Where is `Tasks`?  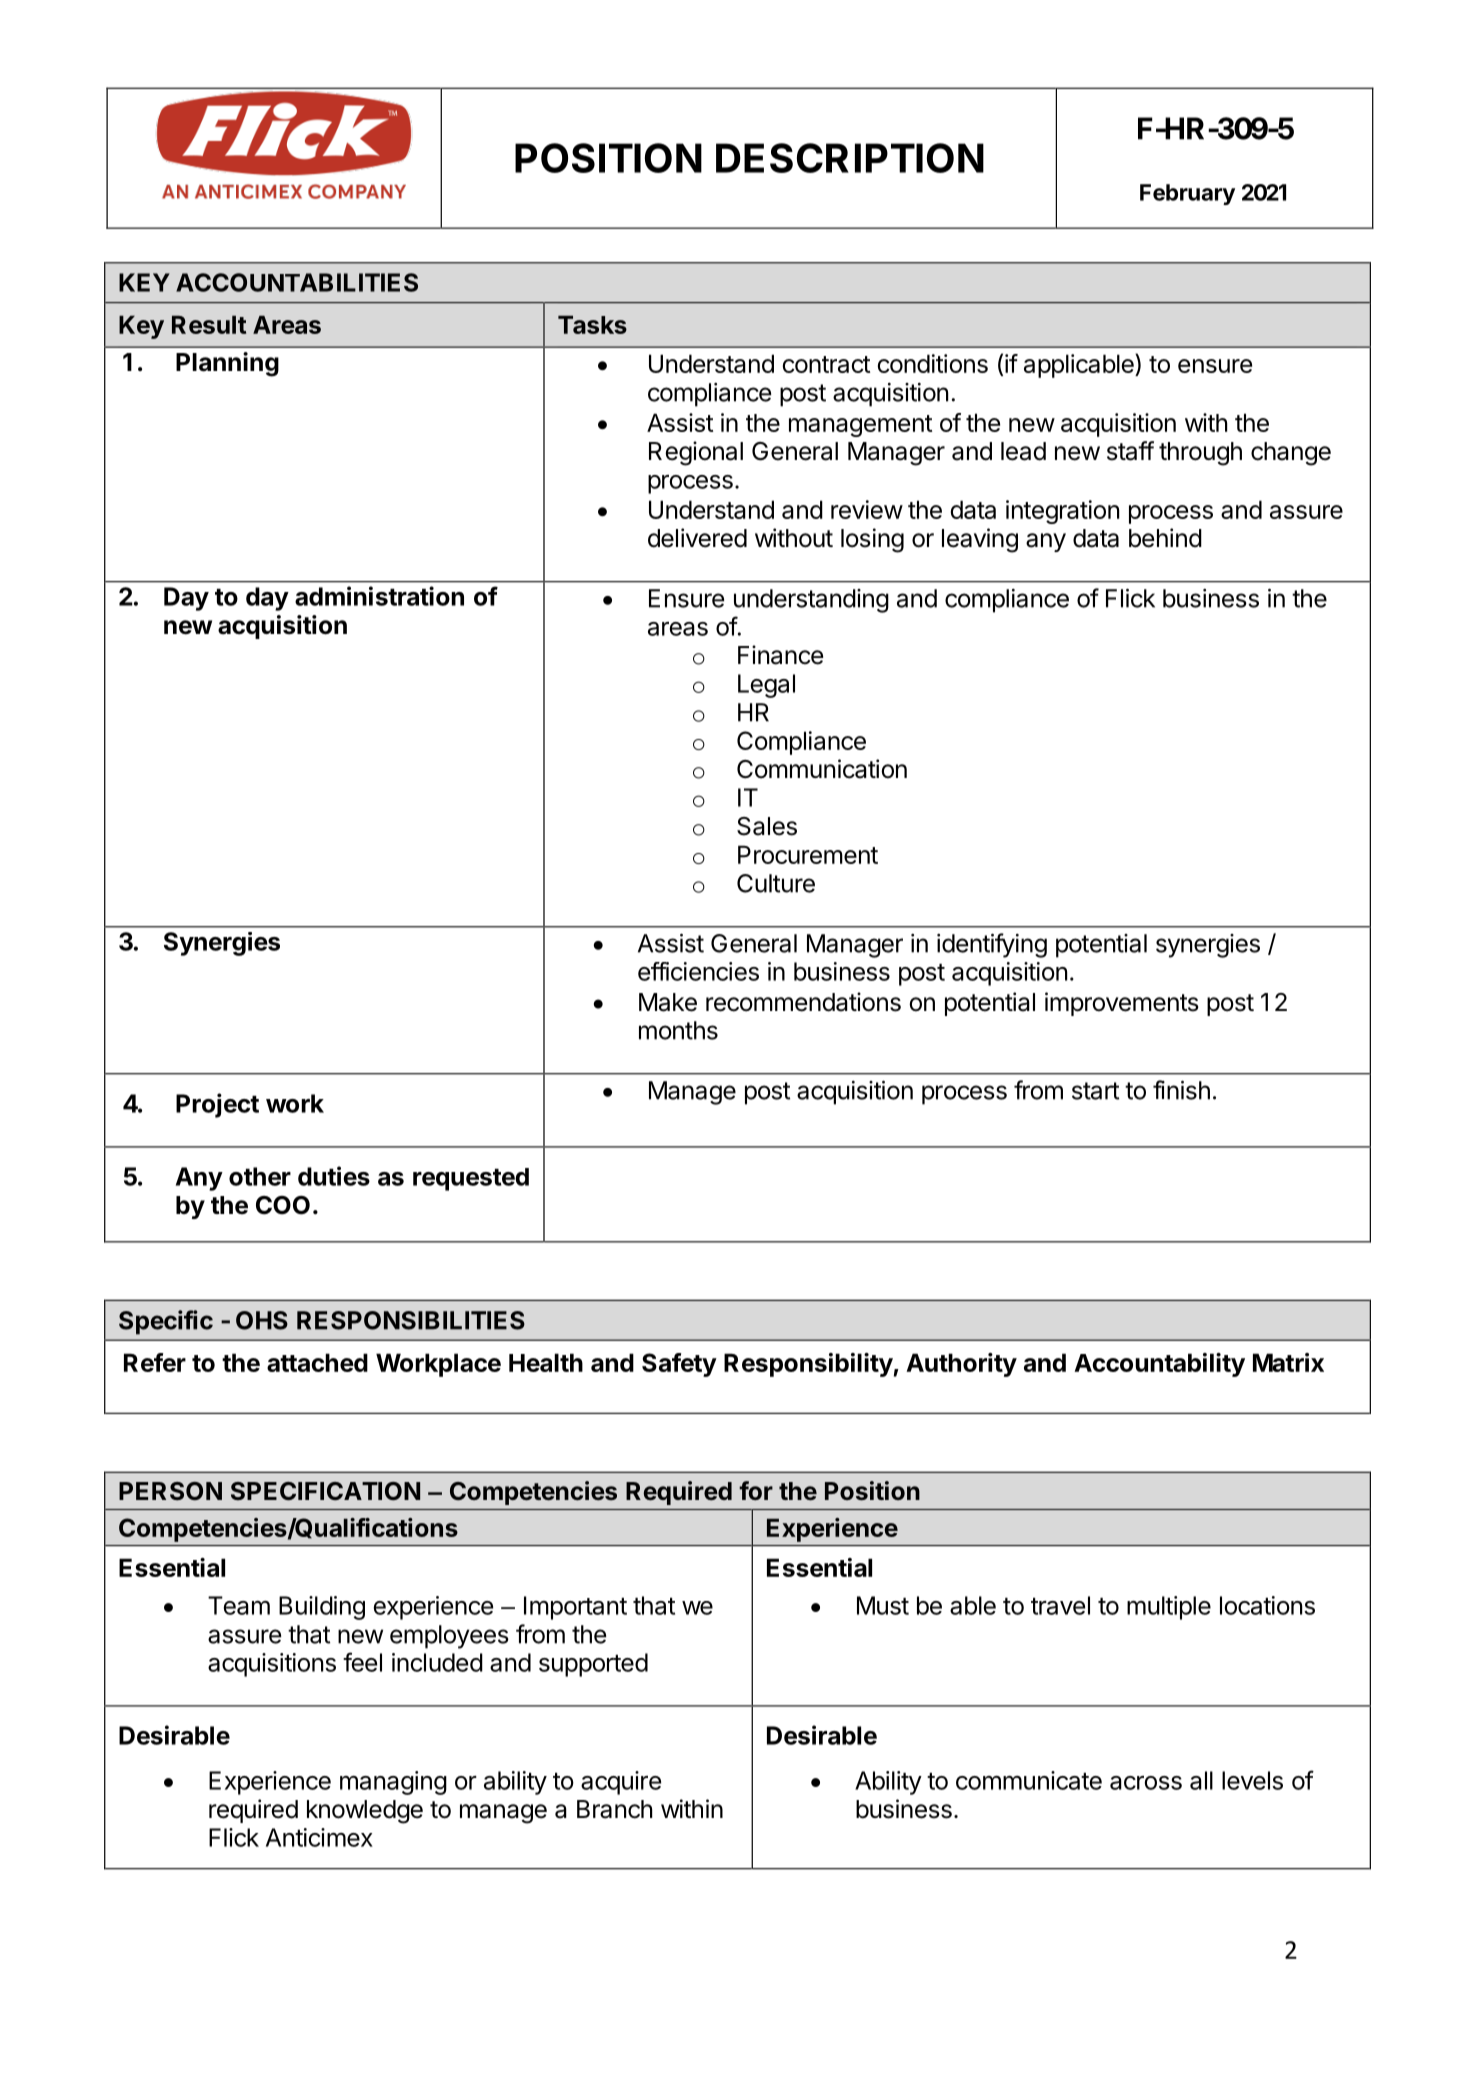
Tasks is located at coordinates (592, 325).
